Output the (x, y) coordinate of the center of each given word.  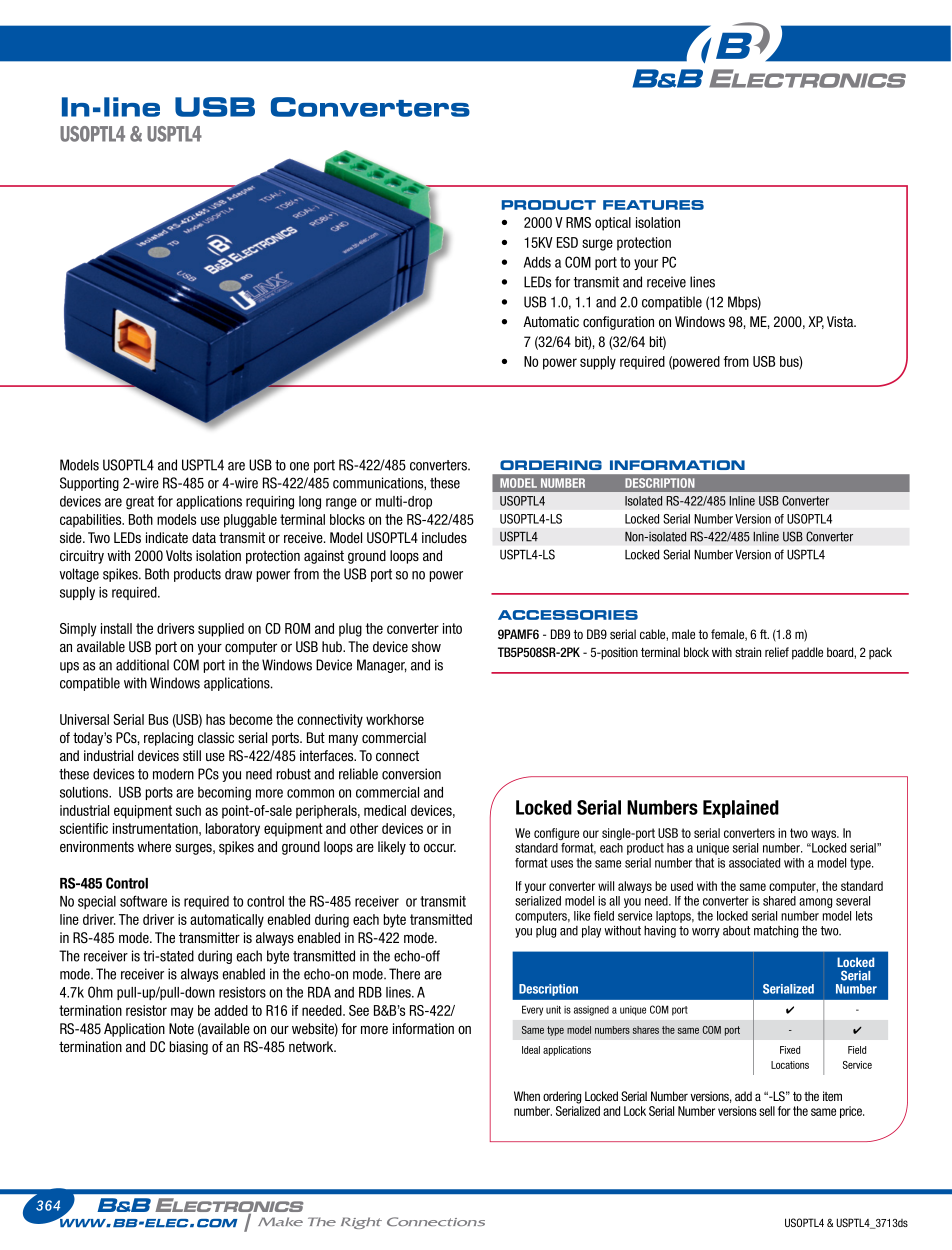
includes (444, 537)
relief (777, 652)
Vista (841, 321)
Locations (790, 1065)
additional (142, 665)
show (426, 646)
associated (754, 863)
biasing (189, 1048)
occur (440, 848)
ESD (567, 242)
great (140, 503)
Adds (537, 262)
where (154, 846)
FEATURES (653, 205)
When (527, 1096)
